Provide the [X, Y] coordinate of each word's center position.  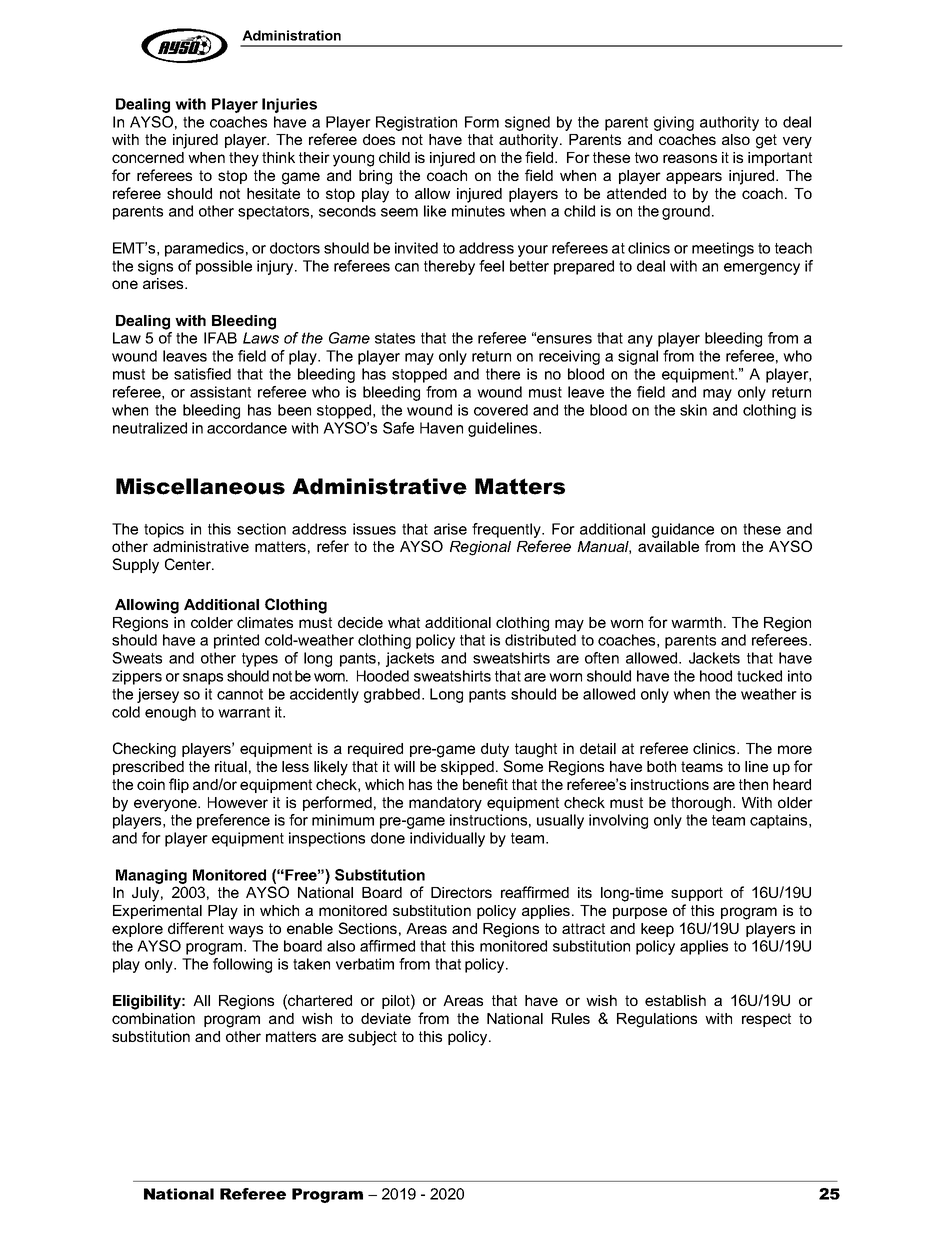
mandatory [445, 804]
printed [236, 641]
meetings [723, 249]
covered [501, 410]
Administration [291, 35]
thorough [702, 804]
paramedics [204, 249]
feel [491, 266]
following [242, 965]
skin [693, 410]
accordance [247, 428]
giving [674, 123]
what [404, 622]
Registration [416, 123]
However [238, 802]
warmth [696, 622]
